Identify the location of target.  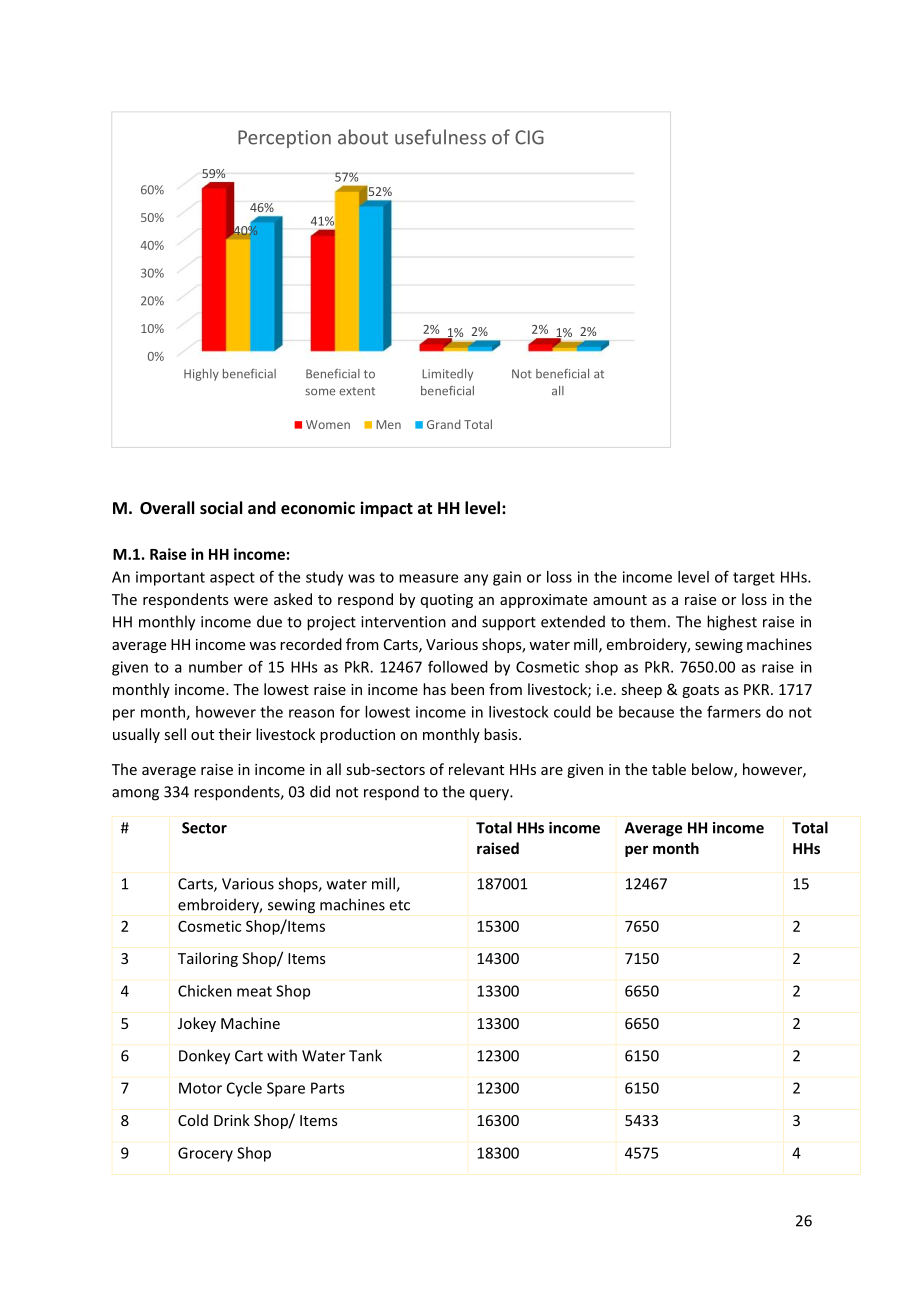
(754, 579).
